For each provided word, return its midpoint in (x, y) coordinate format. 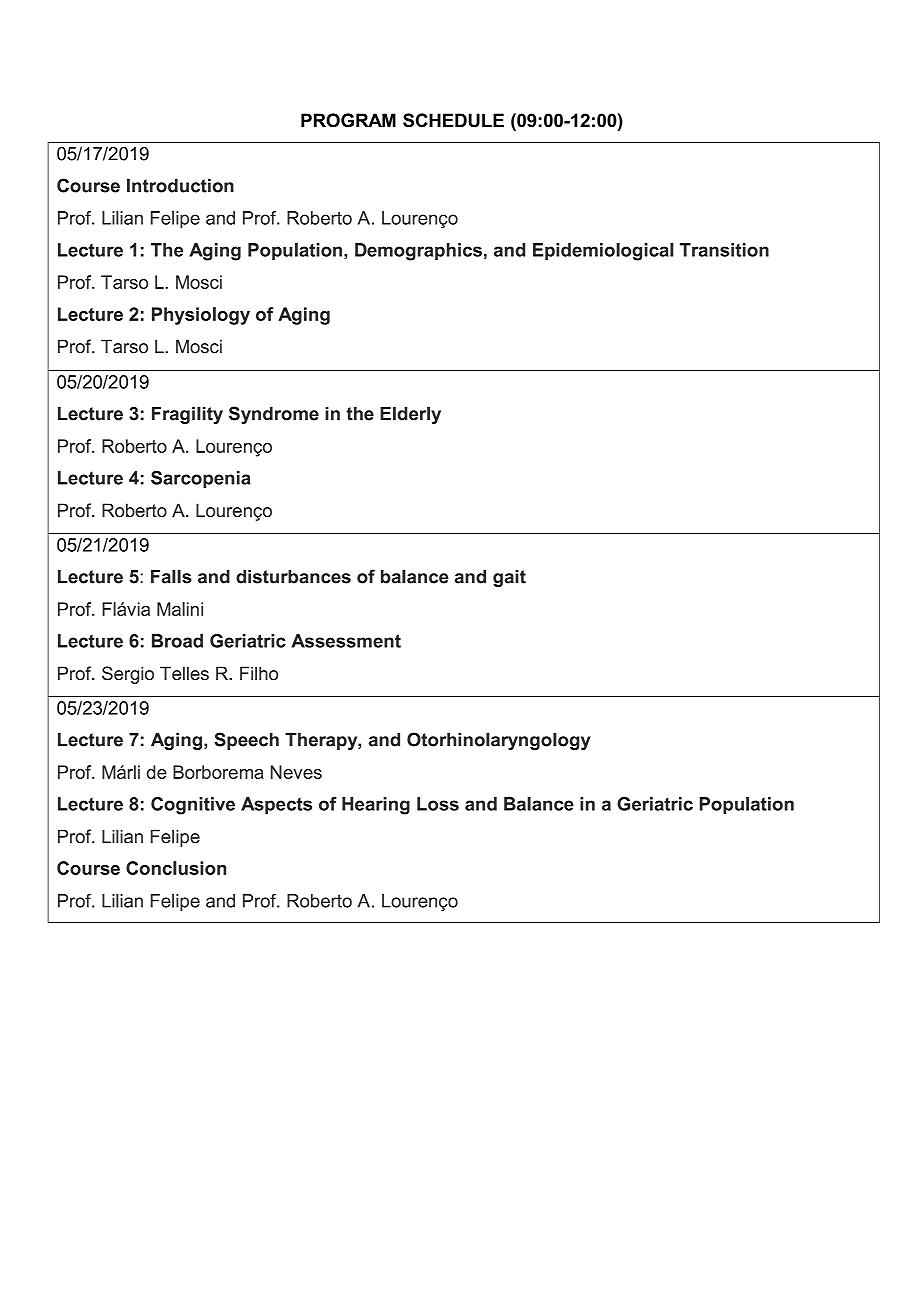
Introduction (180, 185)
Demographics (418, 252)
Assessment (346, 641)
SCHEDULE (453, 120)
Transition (724, 250)
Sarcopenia (201, 479)
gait (509, 578)
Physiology (201, 316)
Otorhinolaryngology (499, 741)
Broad (177, 641)
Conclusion (176, 868)
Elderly (410, 415)
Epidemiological (603, 252)
